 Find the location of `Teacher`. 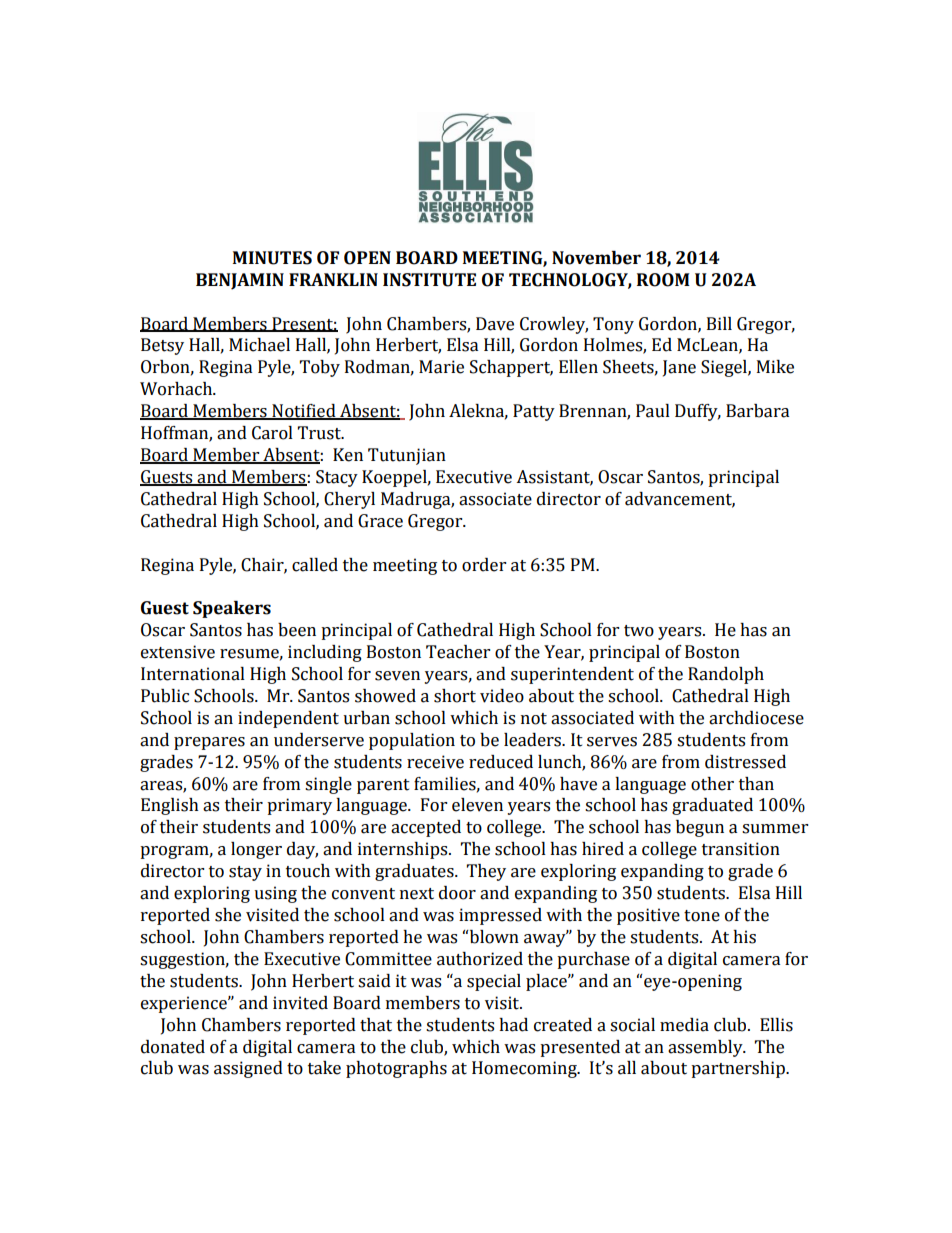

Teacher is located at coordinates (458, 652).
